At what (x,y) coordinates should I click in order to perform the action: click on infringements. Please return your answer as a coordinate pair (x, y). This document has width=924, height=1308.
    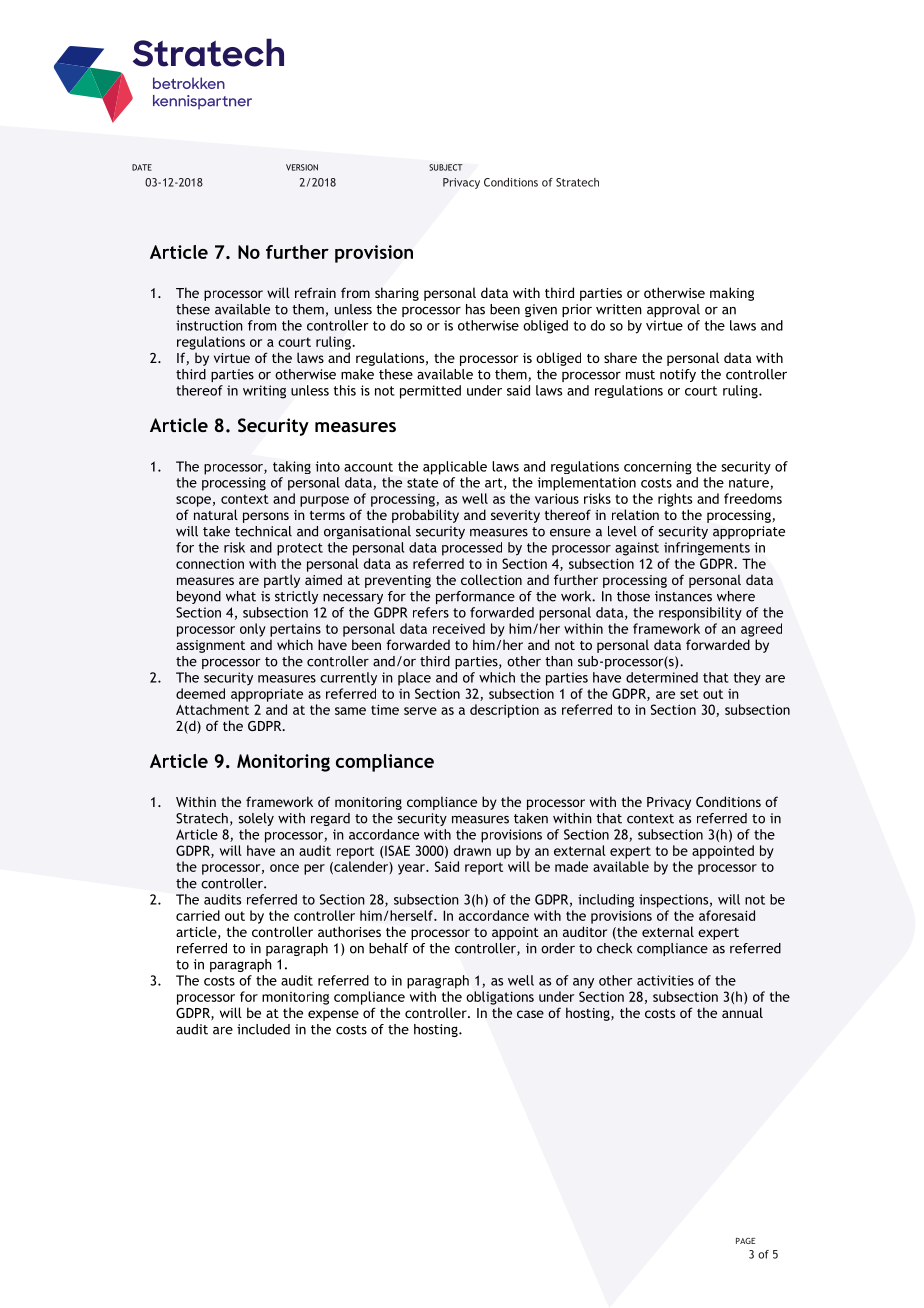
    Looking at the image, I should click on (707, 549).
